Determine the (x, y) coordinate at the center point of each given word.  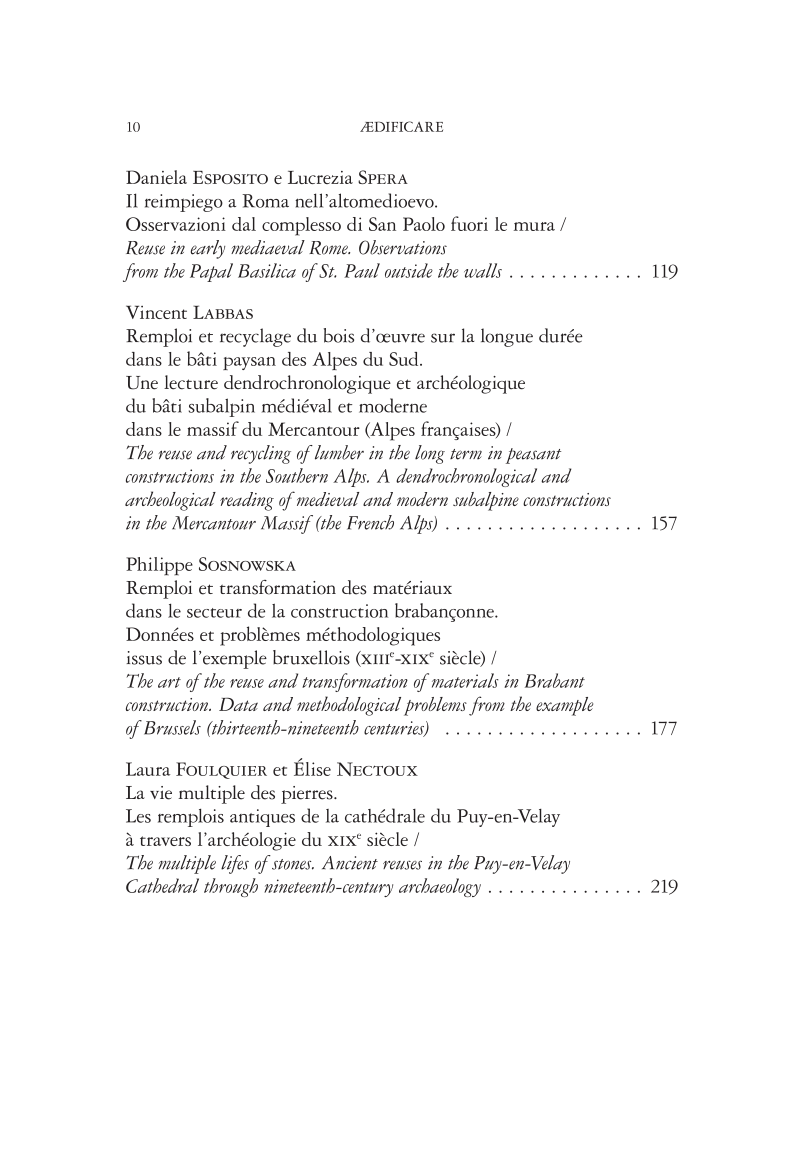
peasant (533, 456)
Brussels (172, 727)
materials (465, 680)
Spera (383, 177)
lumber (339, 452)
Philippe (159, 566)
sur (443, 338)
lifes (235, 864)
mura (534, 226)
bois (339, 335)
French (370, 522)
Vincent (156, 312)
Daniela (156, 177)
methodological (349, 706)
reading (247, 501)
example (564, 706)
